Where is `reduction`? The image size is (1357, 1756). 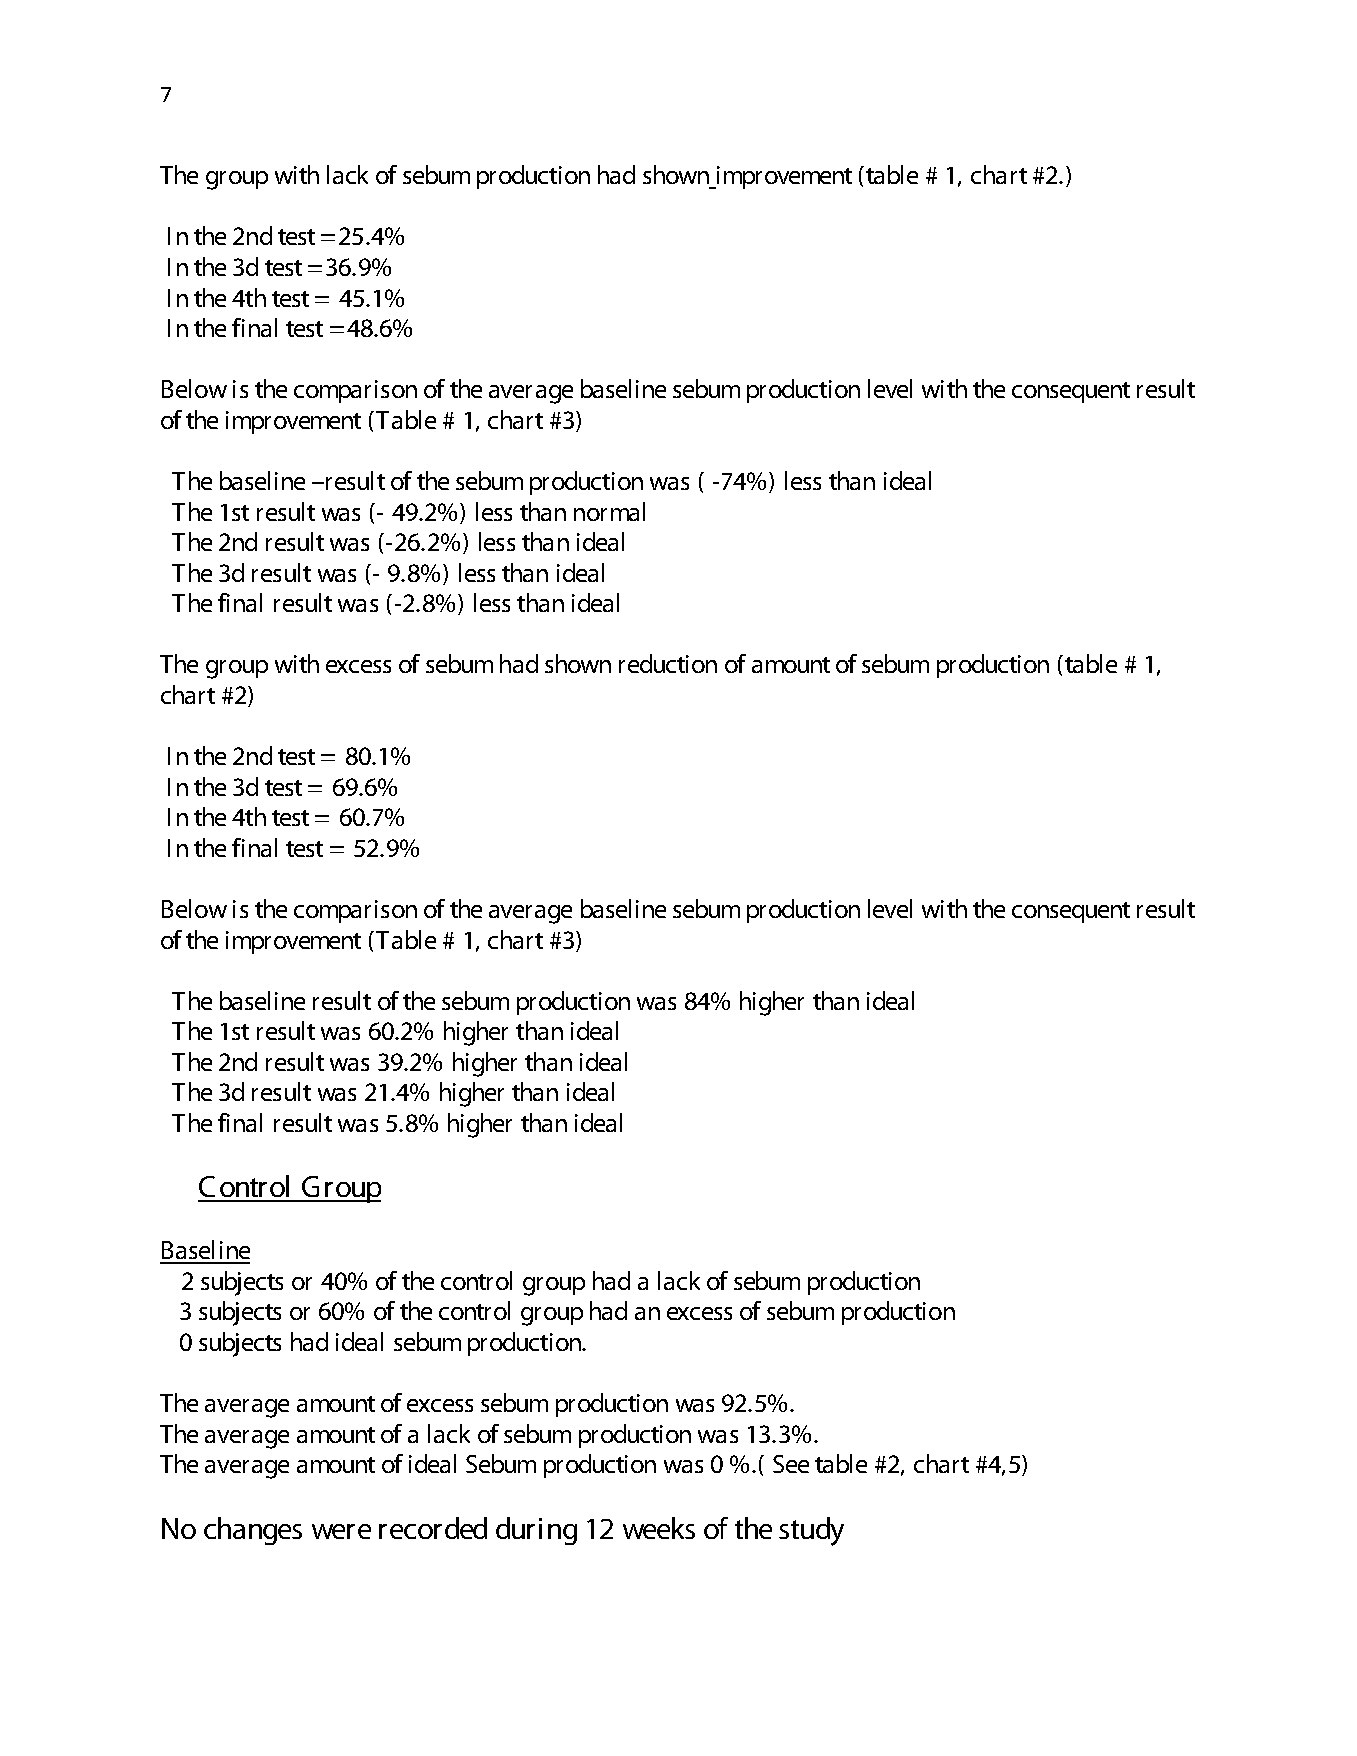
reduction is located at coordinates (668, 663).
